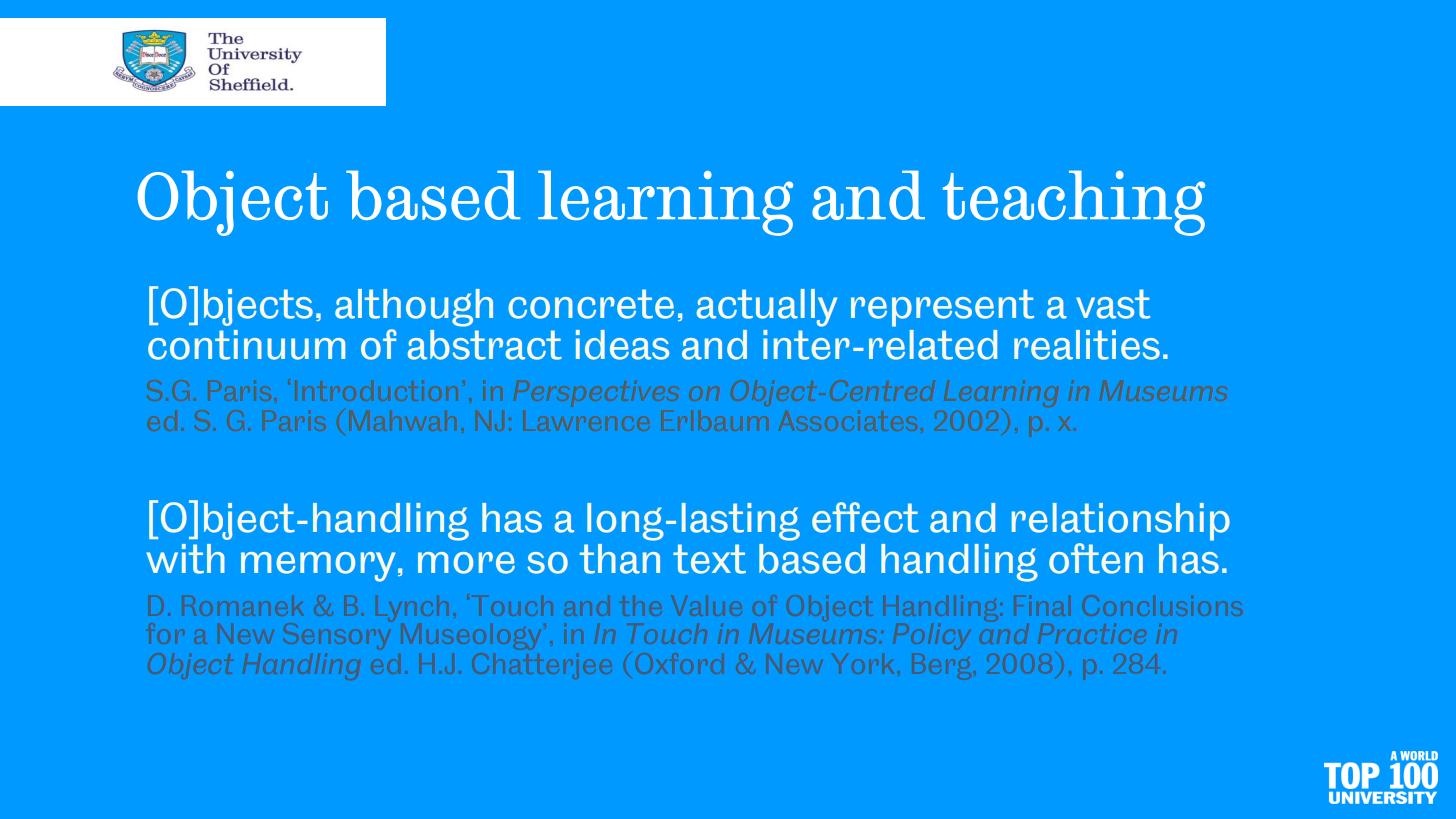  What do you see at coordinates (622, 345) in the screenshot?
I see `ideas` at bounding box center [622, 345].
